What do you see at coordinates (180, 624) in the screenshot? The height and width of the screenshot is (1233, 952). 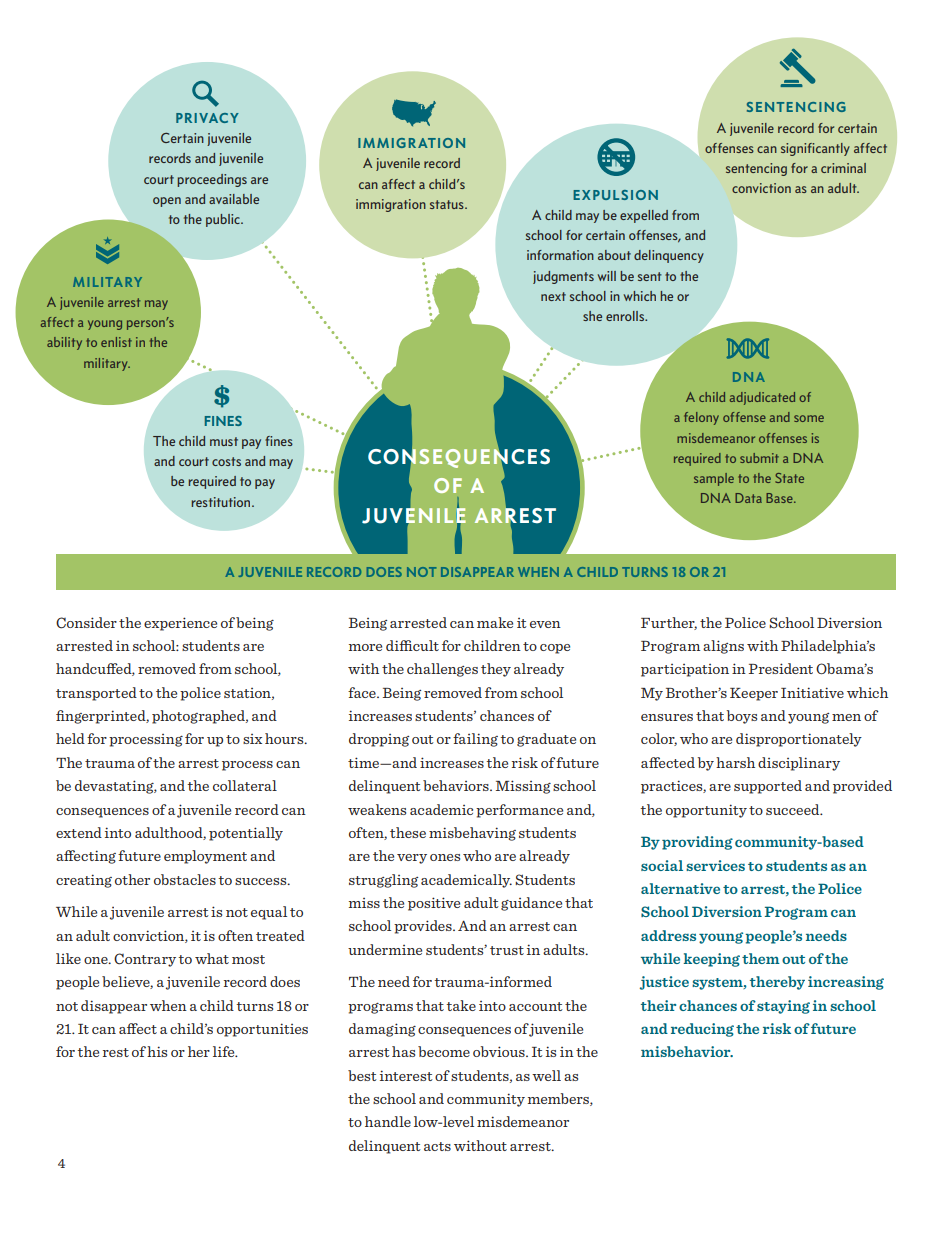 I see `experience` at bounding box center [180, 624].
